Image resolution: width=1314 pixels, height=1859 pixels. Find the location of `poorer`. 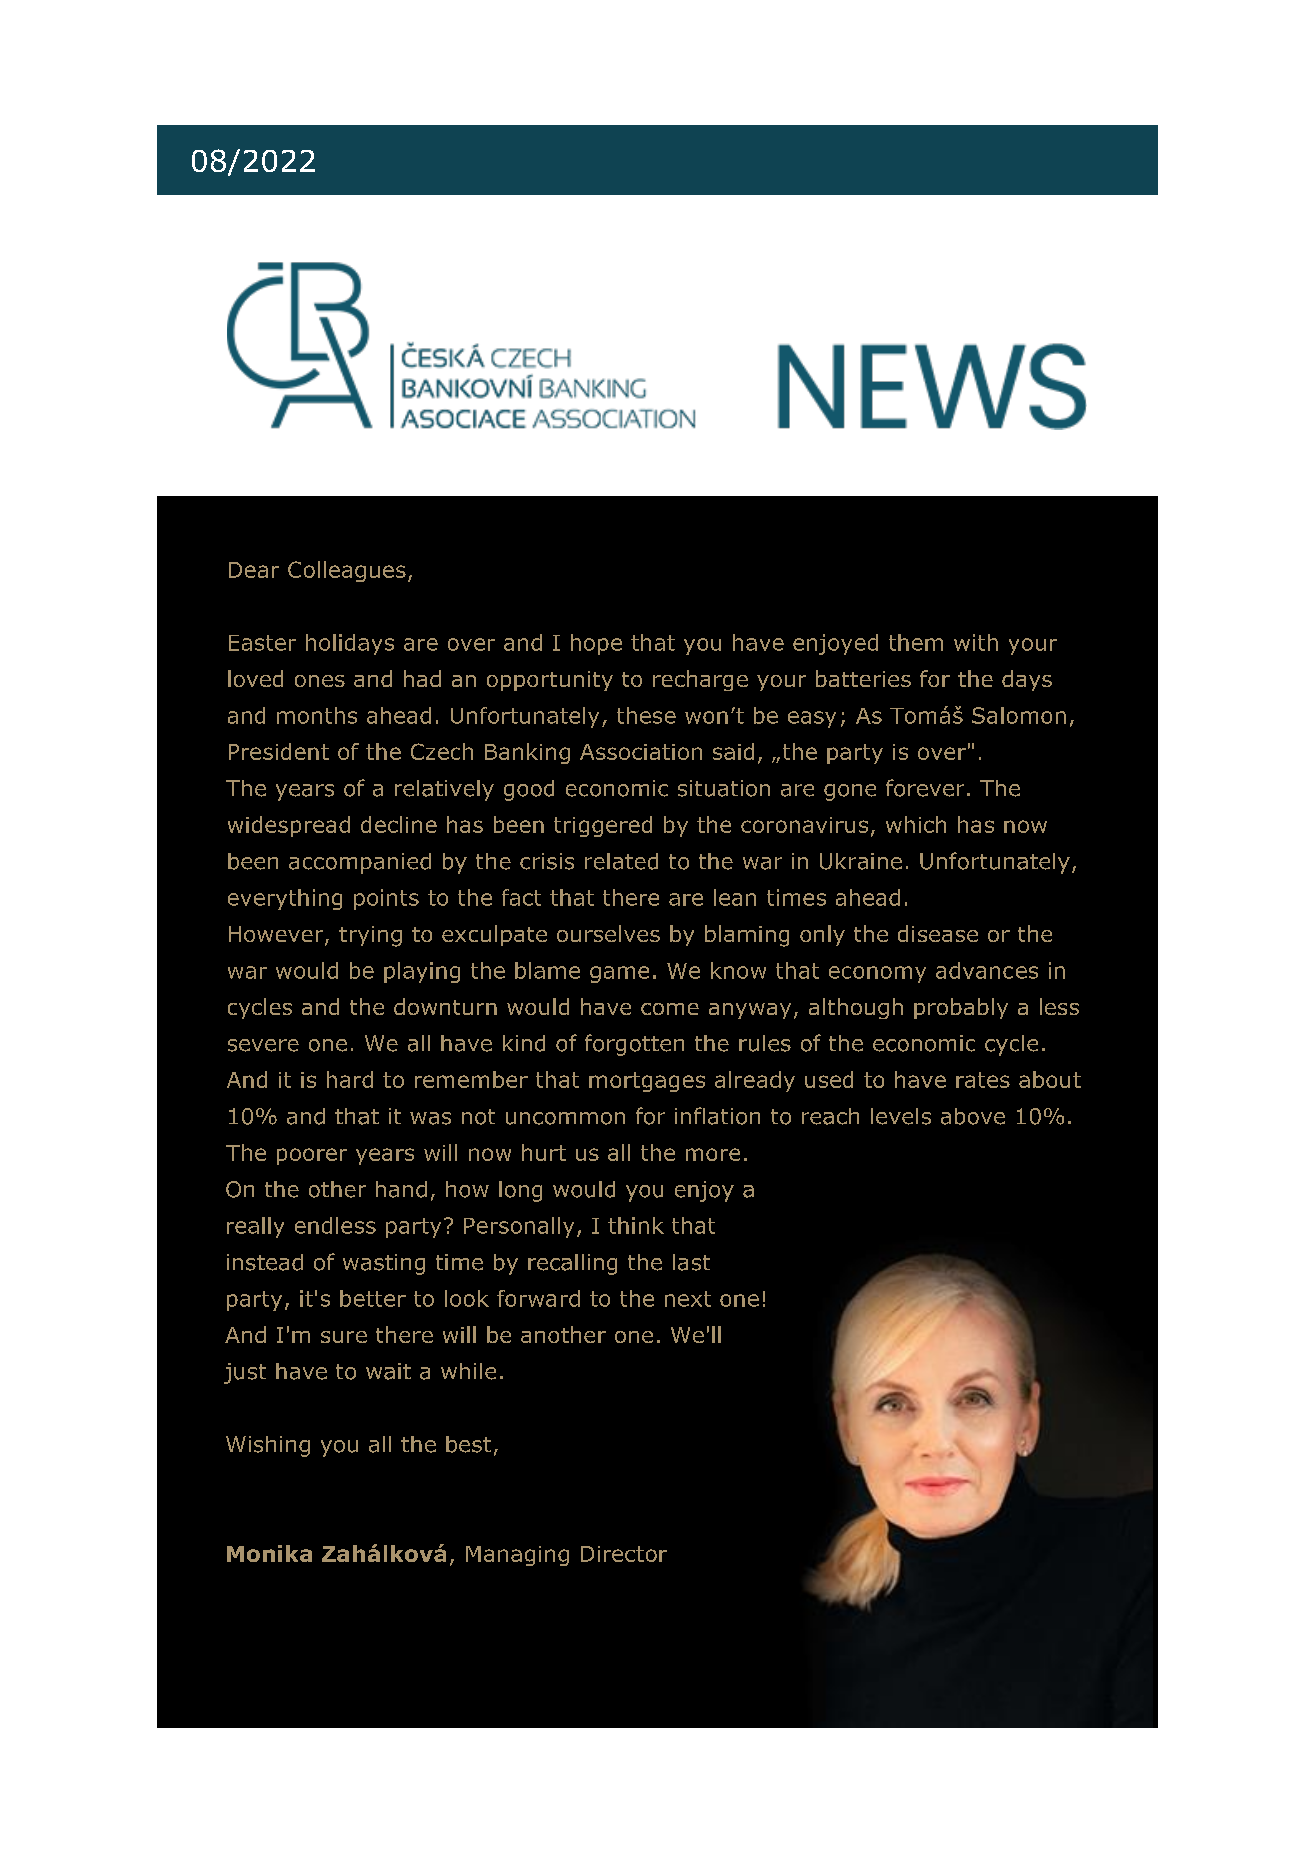

poorer is located at coordinates (312, 1156).
